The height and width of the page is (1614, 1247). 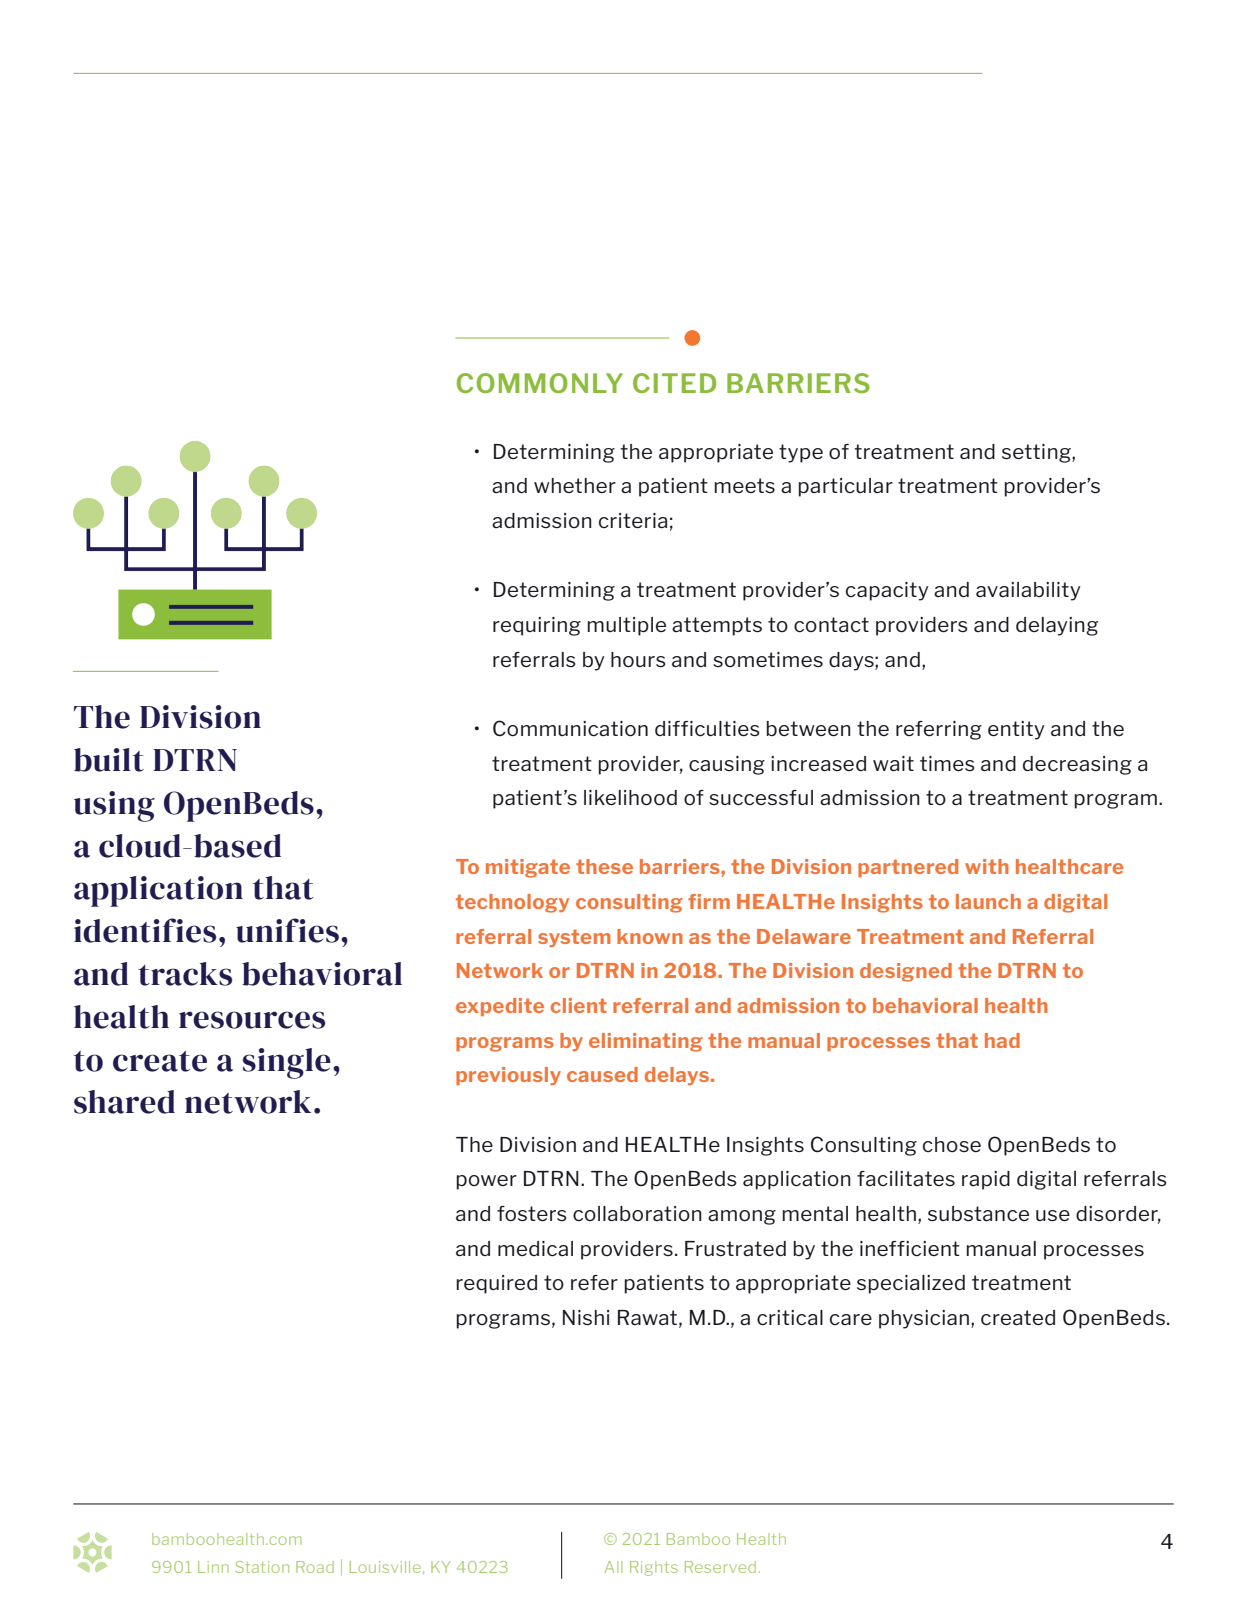 I want to click on medical, so click(x=535, y=1249).
